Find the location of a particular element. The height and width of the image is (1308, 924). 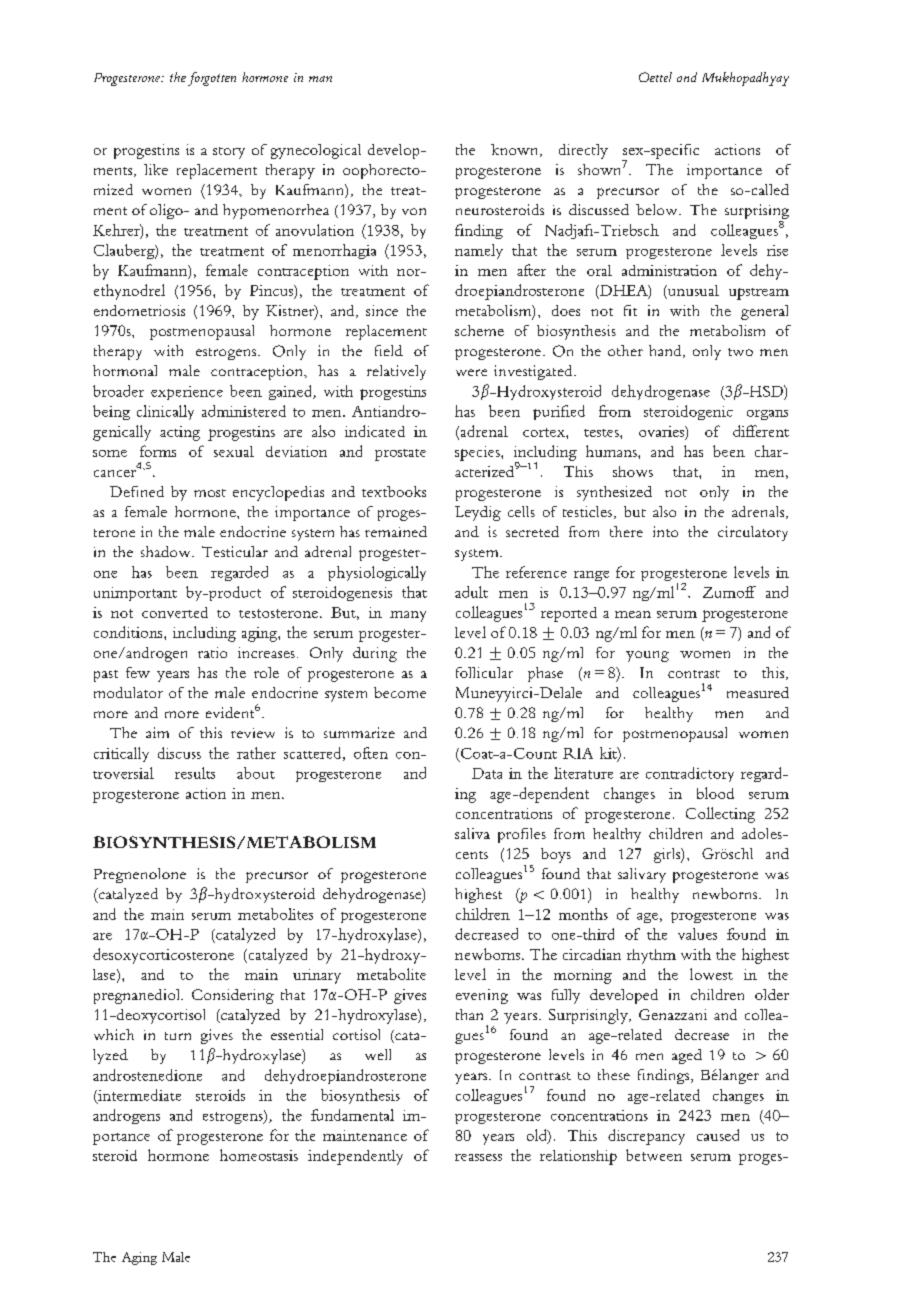

boys is located at coordinates (556, 855).
